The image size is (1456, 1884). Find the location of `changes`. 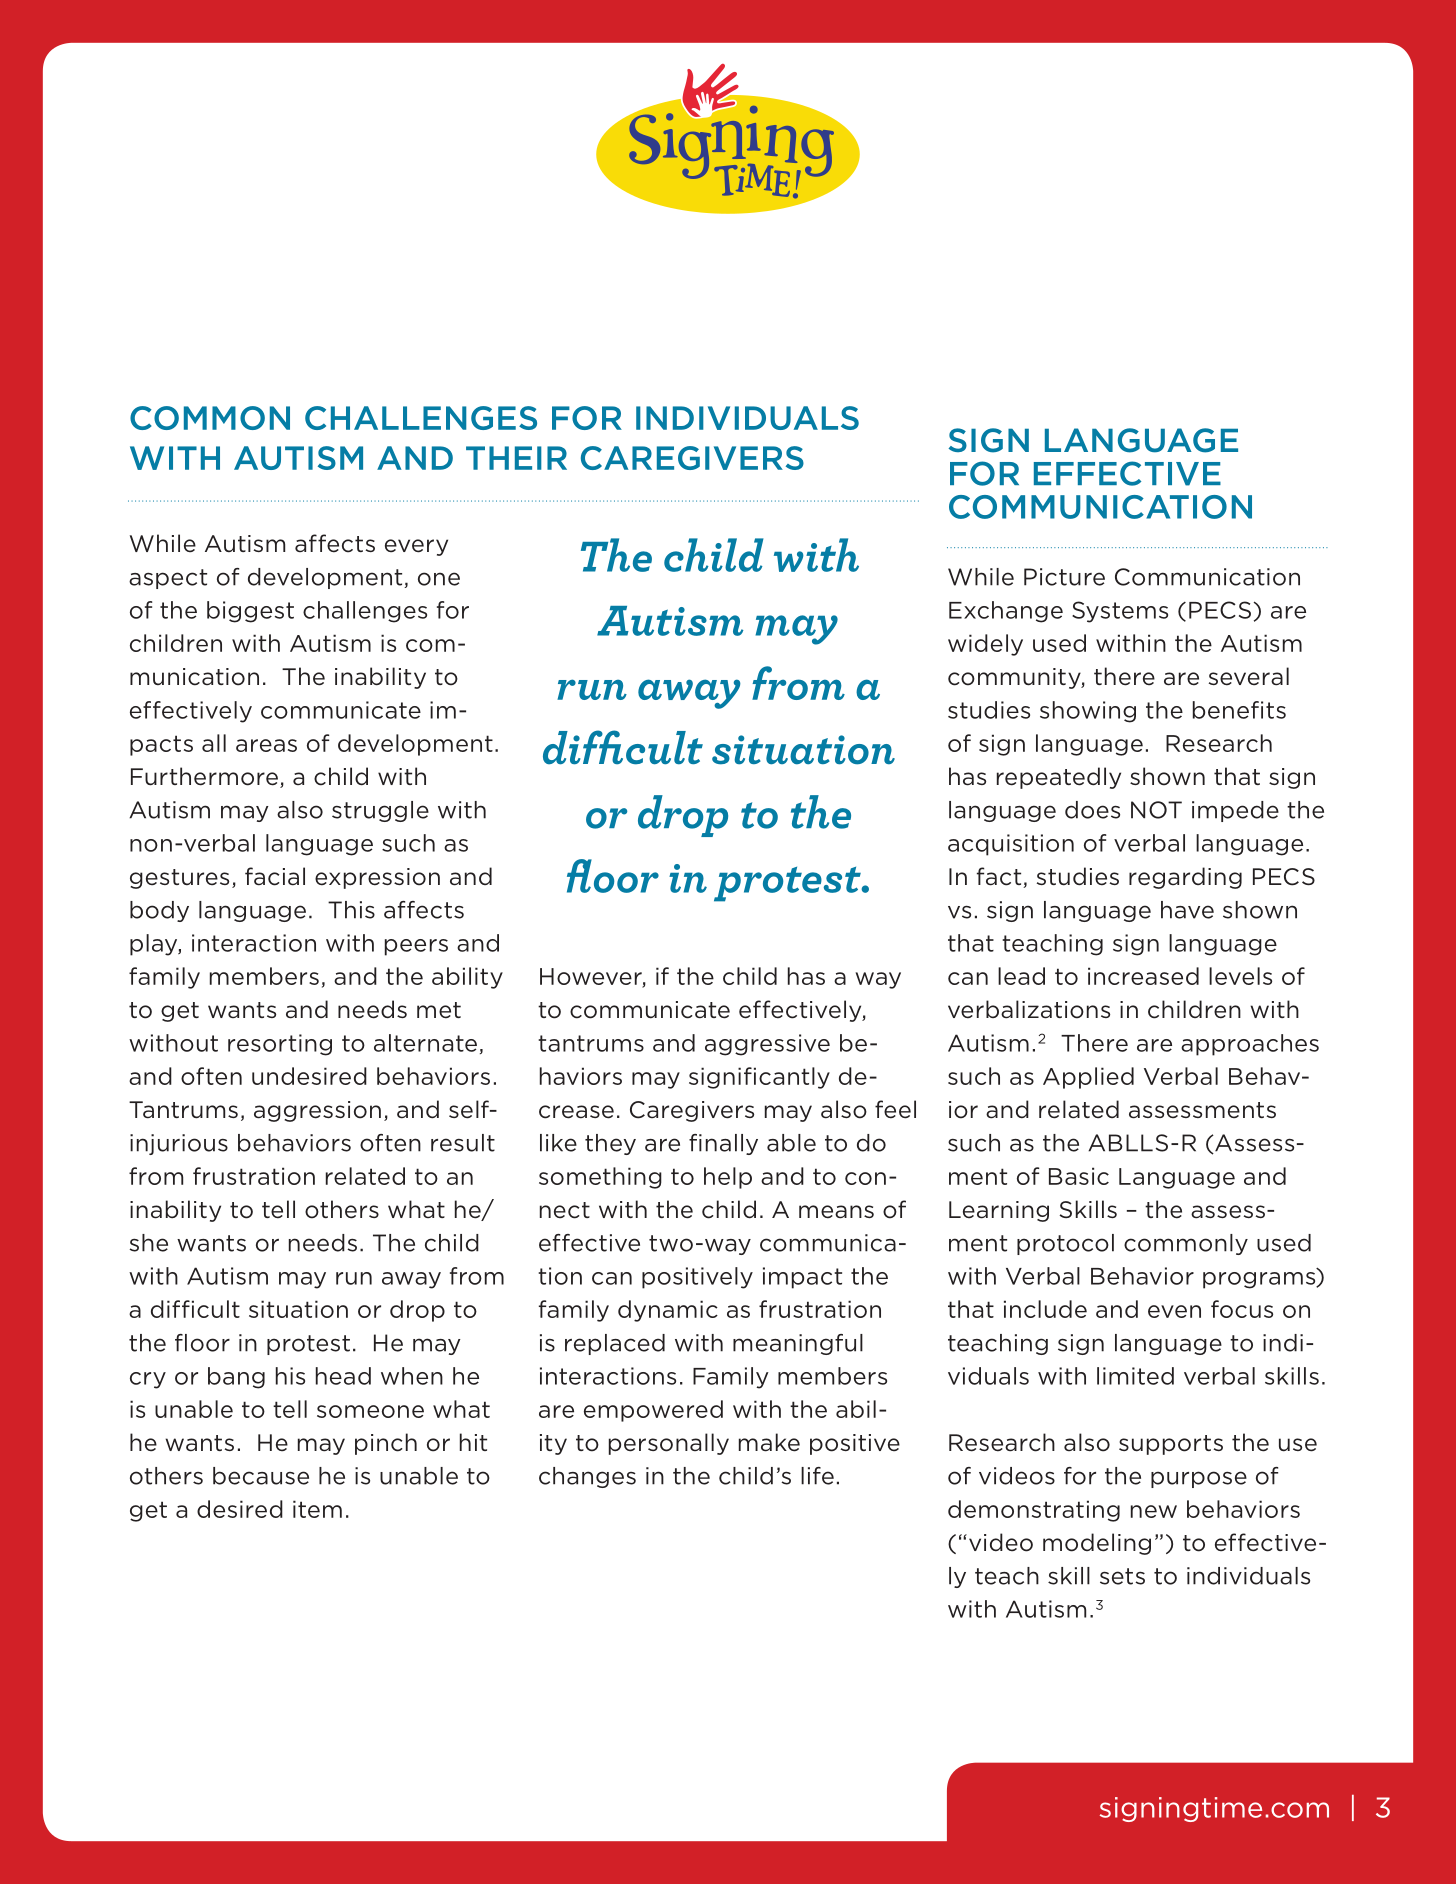

changes is located at coordinates (587, 1477).
